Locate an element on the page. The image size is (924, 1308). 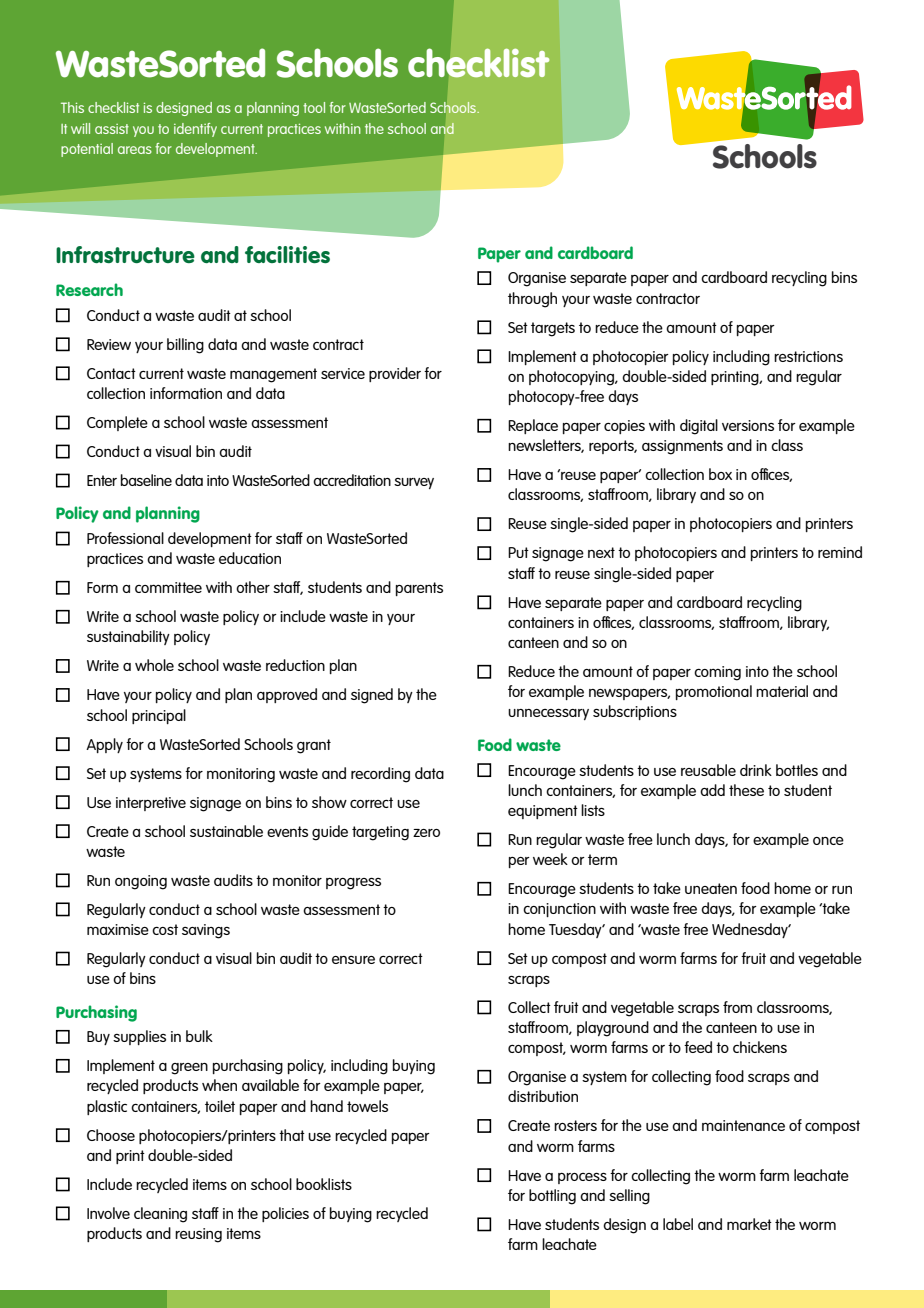
cleaning is located at coordinates (160, 1215).
